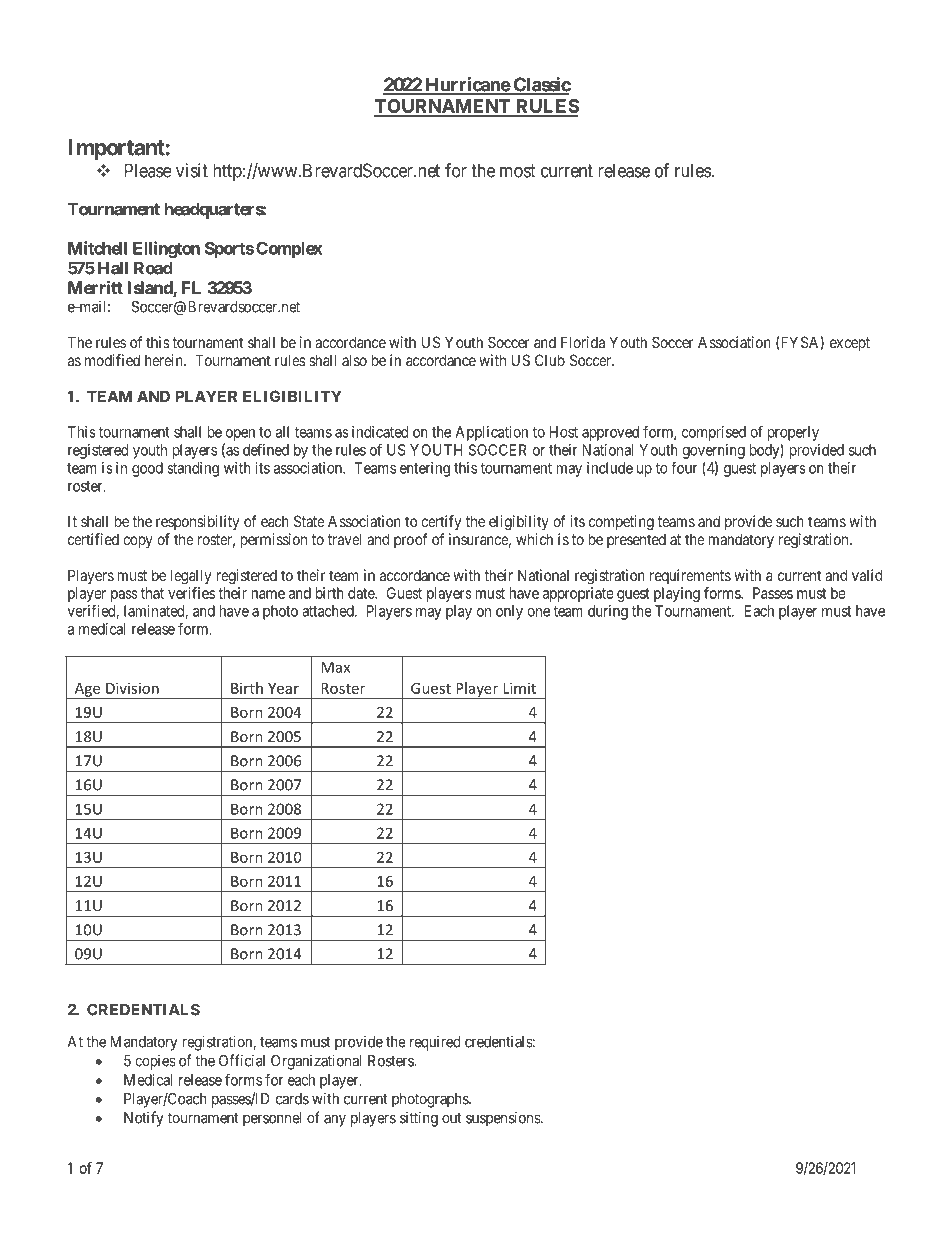  What do you see at coordinates (435, 1043) in the screenshot?
I see `required` at bounding box center [435, 1043].
